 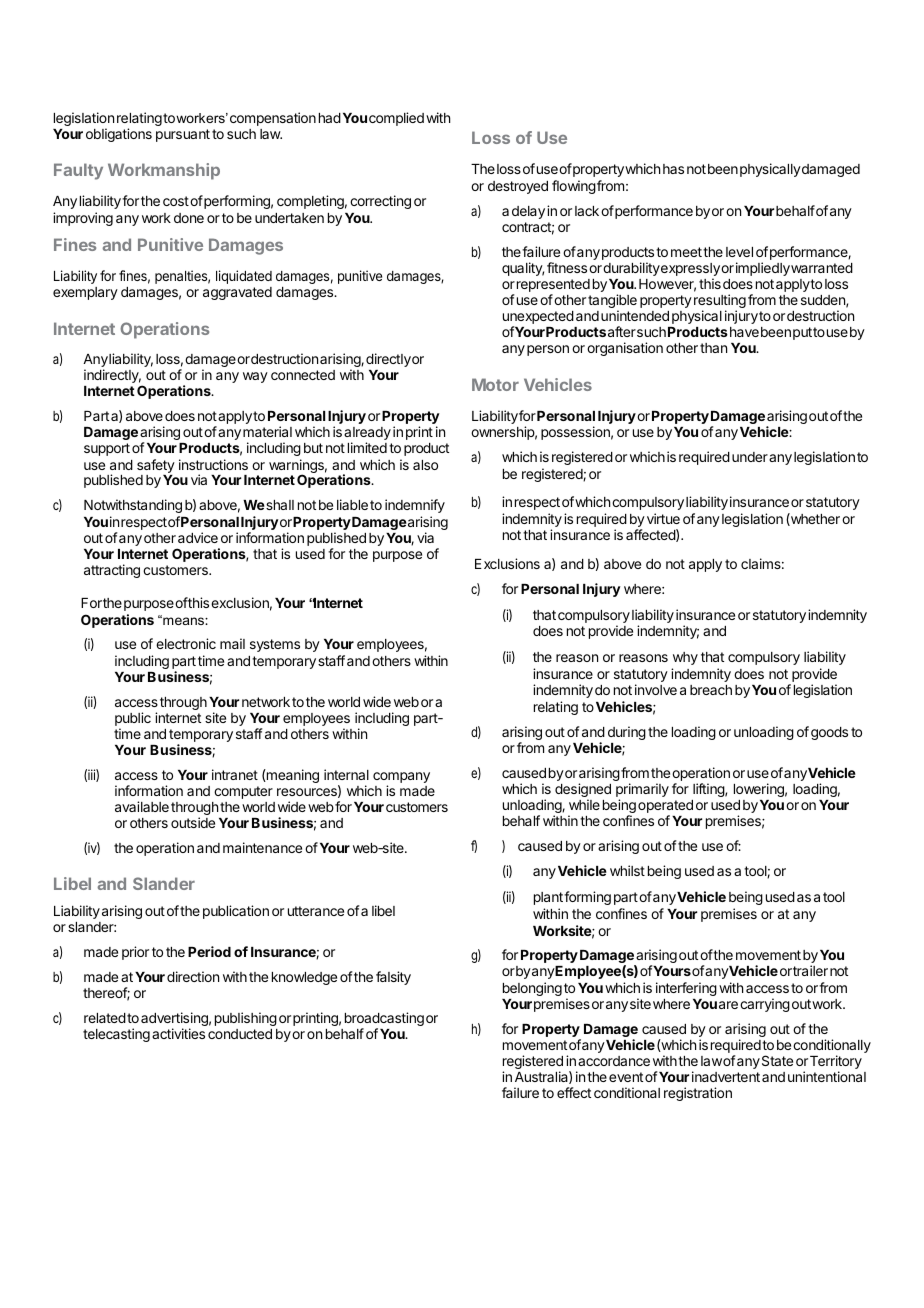 I want to click on lack, so click(x=587, y=211).
